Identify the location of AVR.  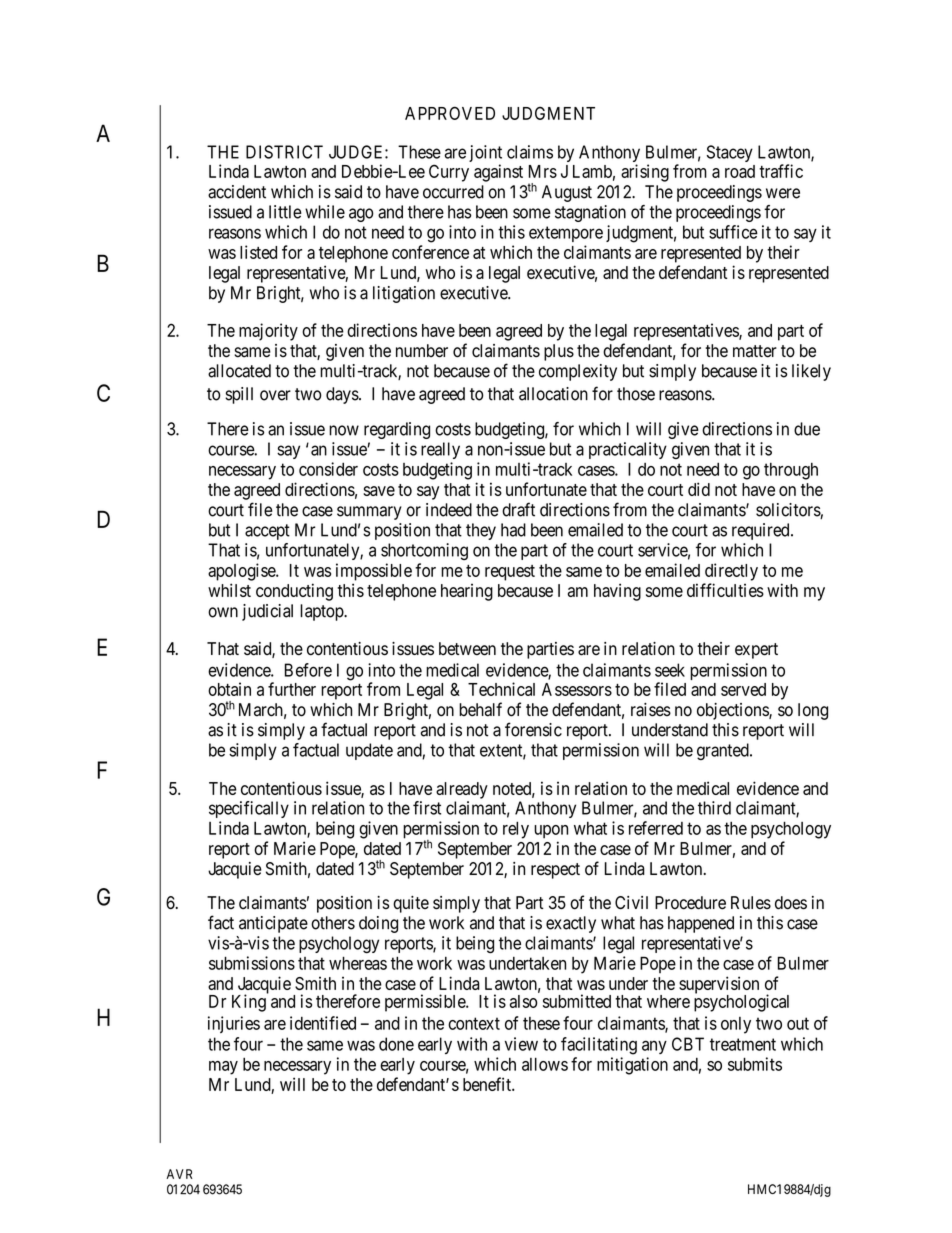
(179, 1174).
